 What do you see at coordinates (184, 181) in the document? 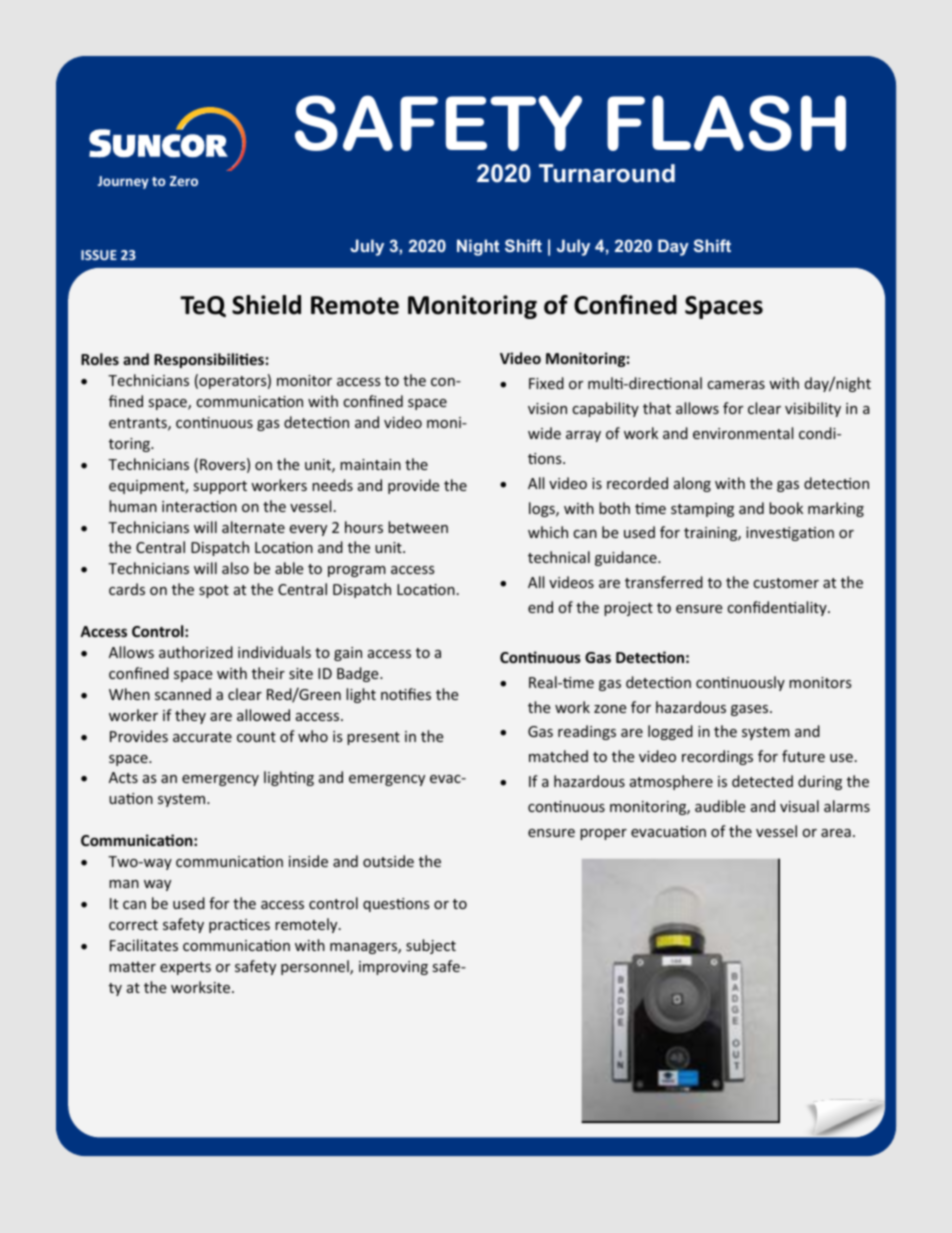
I see `Zero` at bounding box center [184, 181].
